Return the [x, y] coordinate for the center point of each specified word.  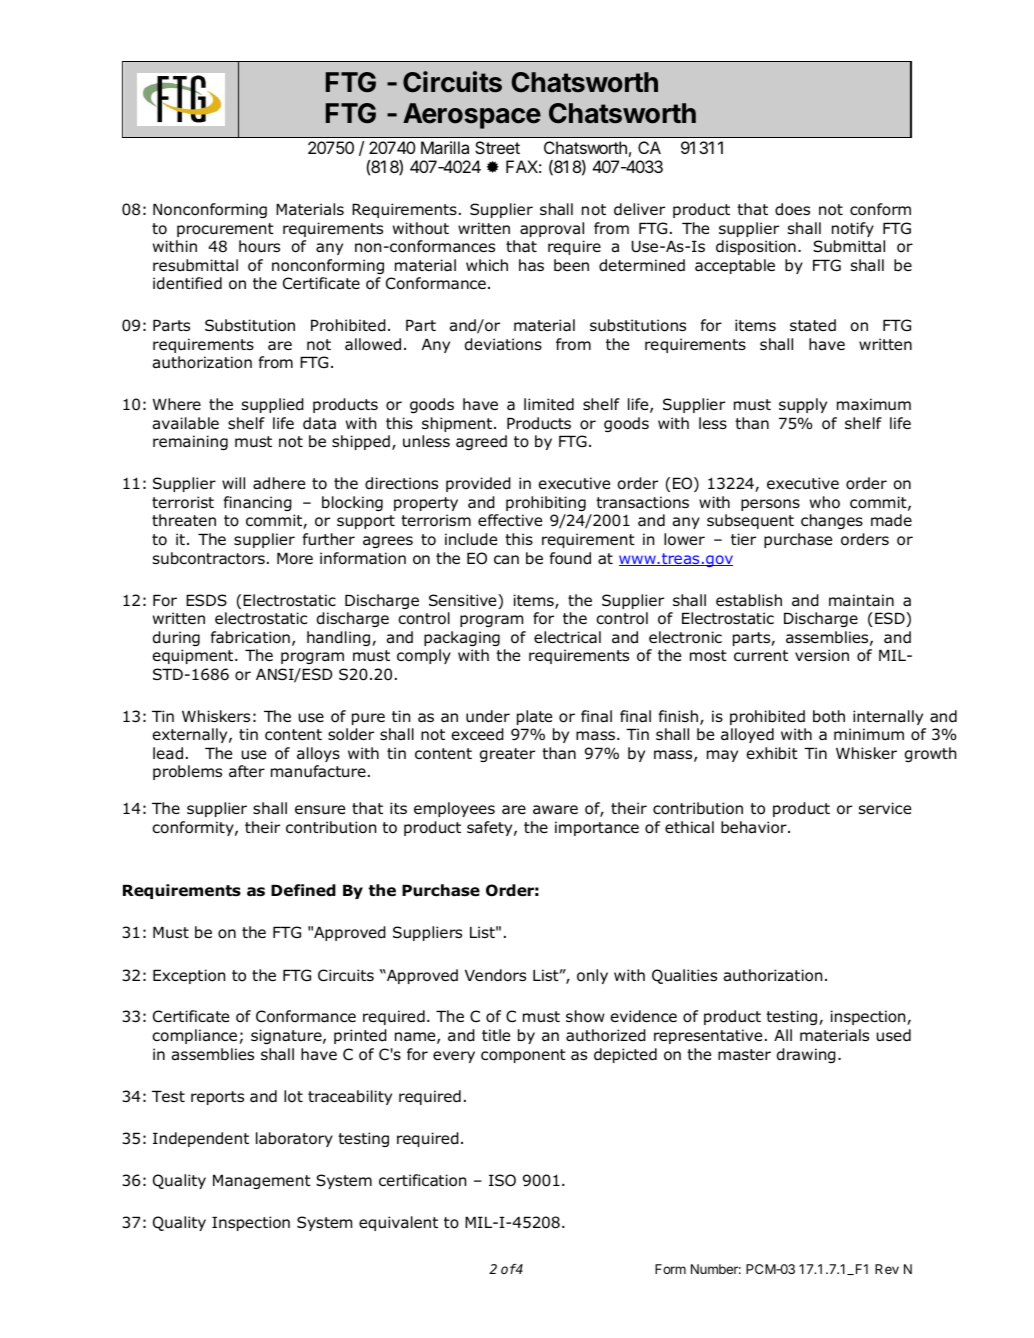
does [792, 209]
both [829, 716]
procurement [225, 230]
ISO [502, 1180]
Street [497, 147]
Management [262, 1181]
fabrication [250, 637]
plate [534, 717]
